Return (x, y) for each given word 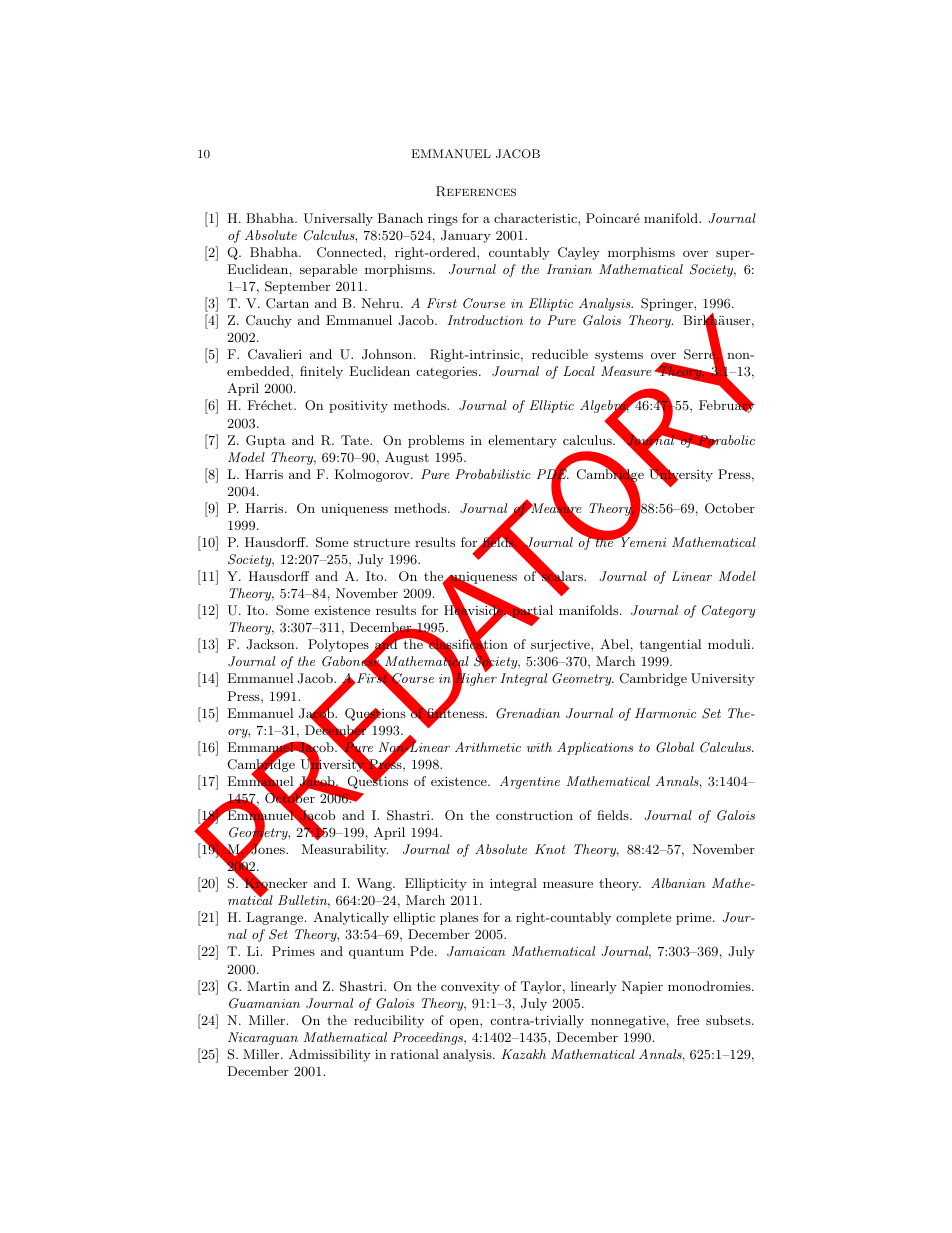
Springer (668, 304)
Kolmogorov (373, 475)
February (727, 406)
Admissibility (330, 1055)
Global (675, 747)
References (476, 191)
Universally (338, 219)
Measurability (345, 850)
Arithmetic (488, 747)
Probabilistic (493, 474)
